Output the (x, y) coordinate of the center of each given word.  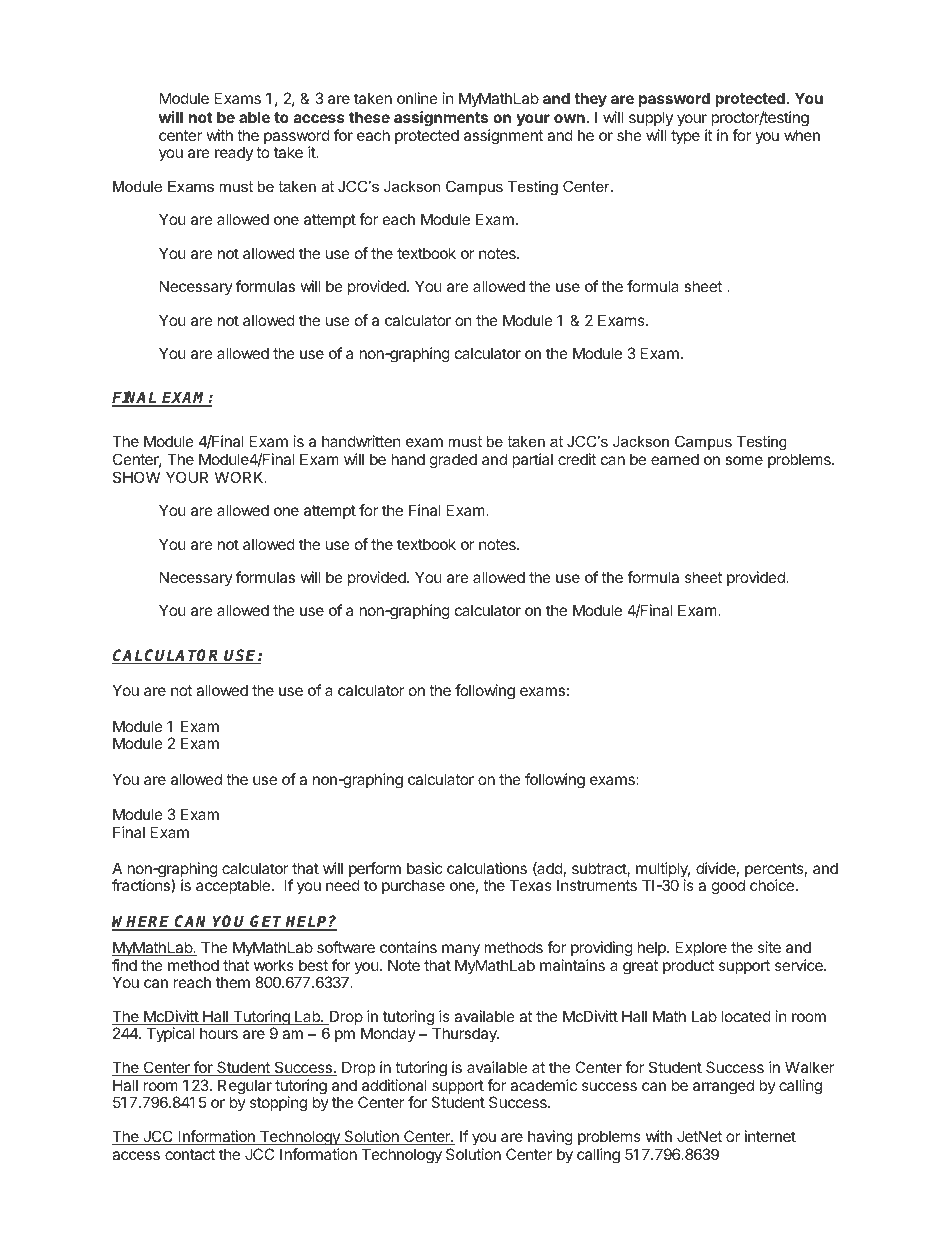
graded (453, 461)
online (417, 98)
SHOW (136, 477)
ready (234, 153)
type (685, 137)
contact (190, 1154)
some (744, 460)
